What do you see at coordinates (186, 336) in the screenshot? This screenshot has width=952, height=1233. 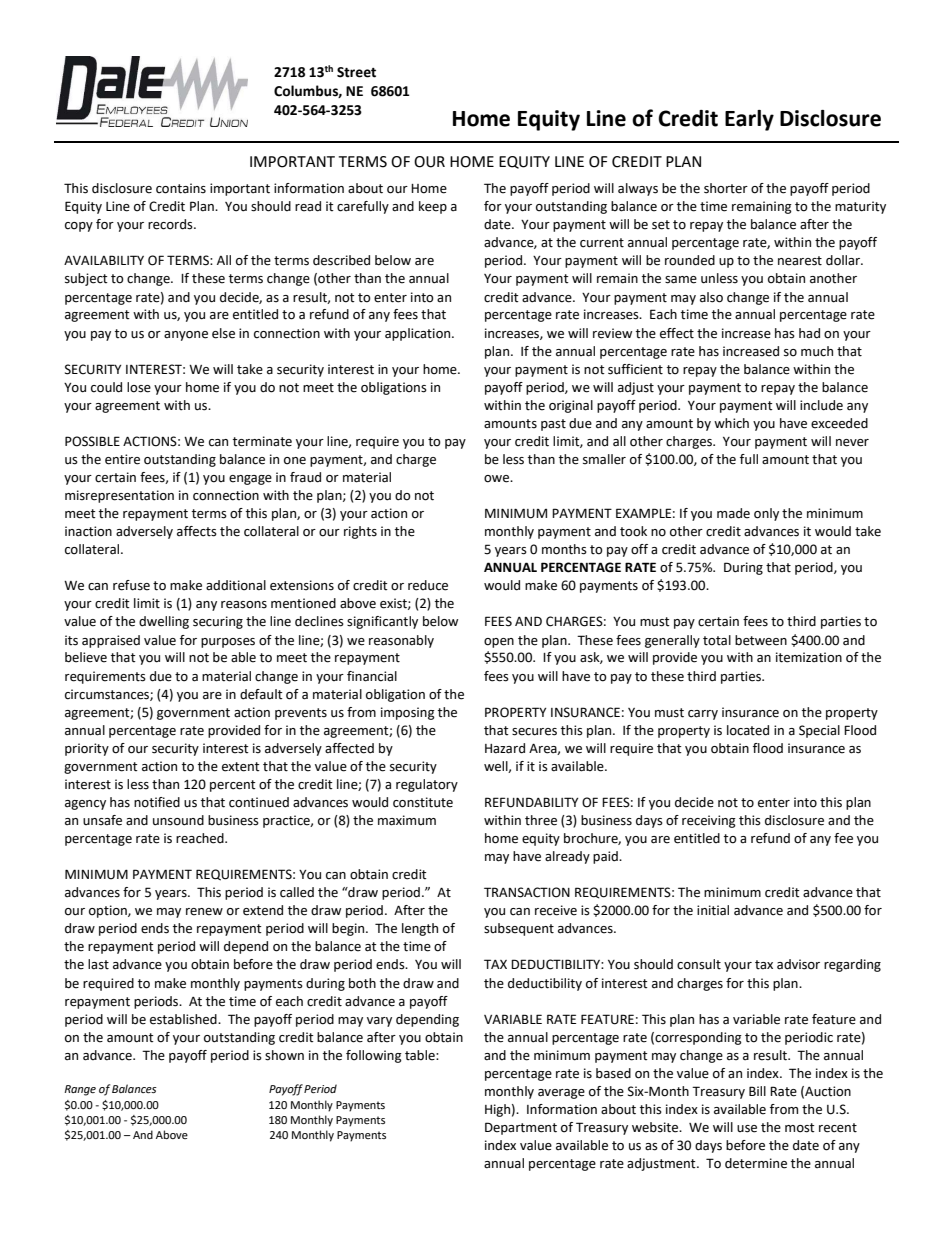 I see `anyone` at bounding box center [186, 336].
